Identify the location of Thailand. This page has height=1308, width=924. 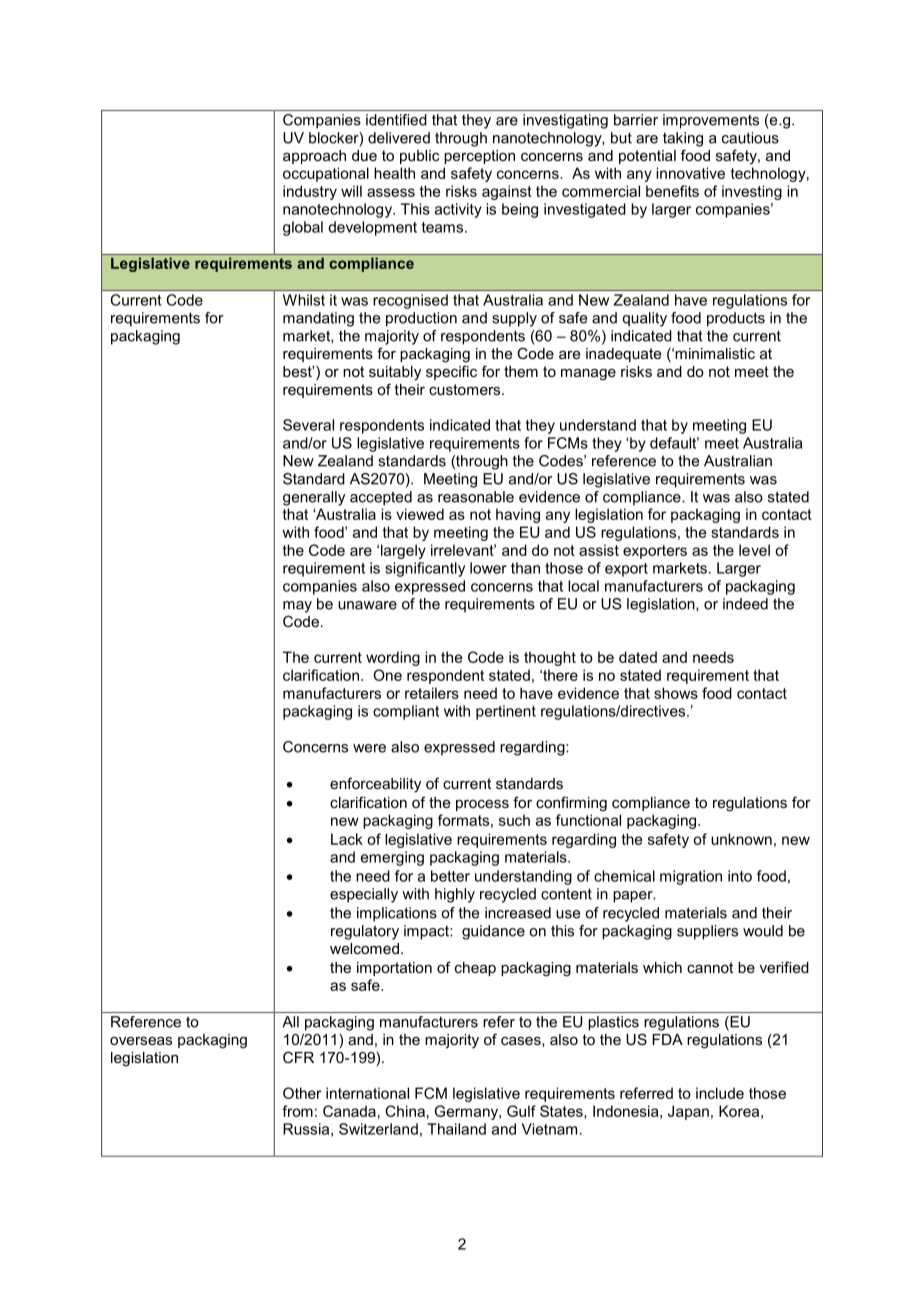
(456, 1129).
